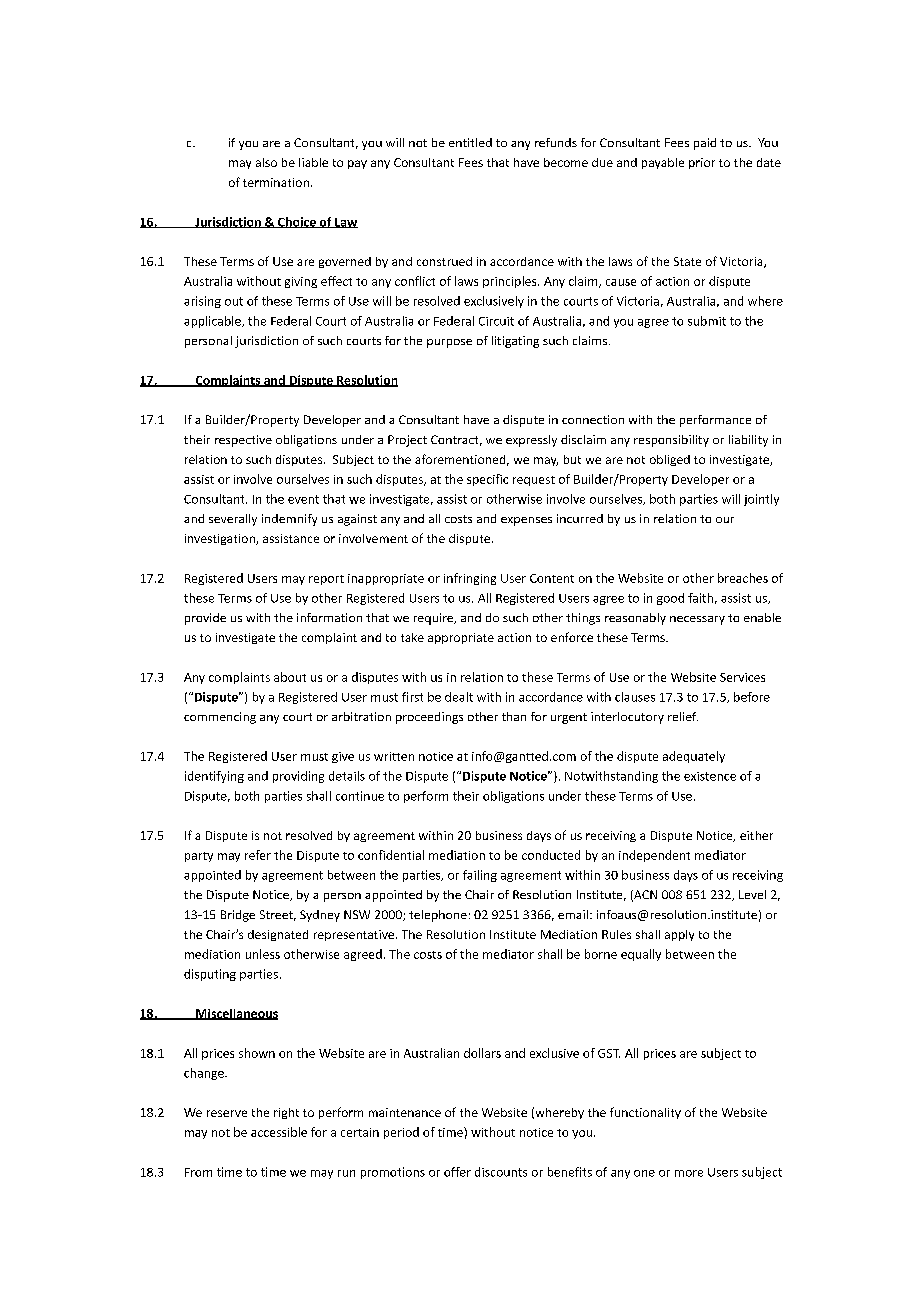  Describe the element at coordinates (238, 916) in the page. I see `Bridge` at that location.
